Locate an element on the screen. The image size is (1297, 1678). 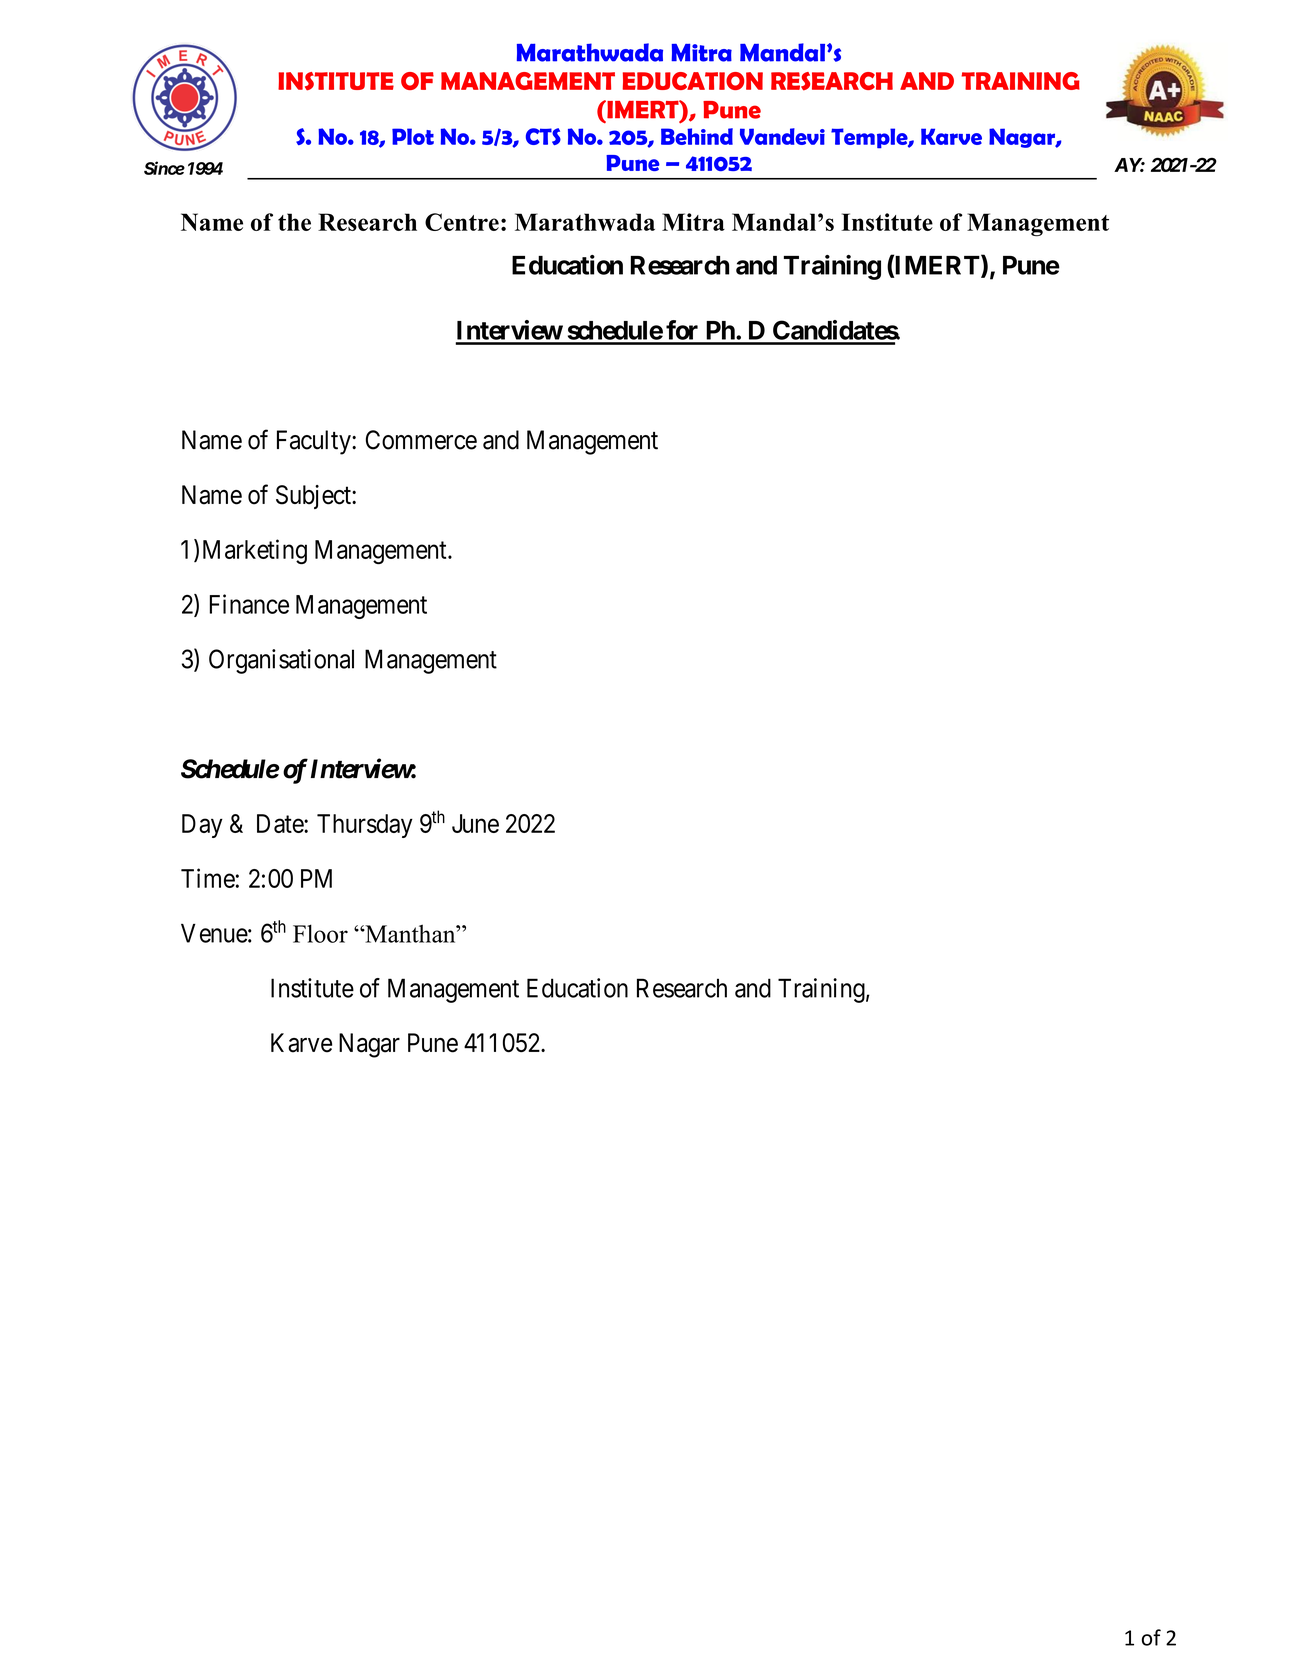
Finance is located at coordinates (249, 604).
